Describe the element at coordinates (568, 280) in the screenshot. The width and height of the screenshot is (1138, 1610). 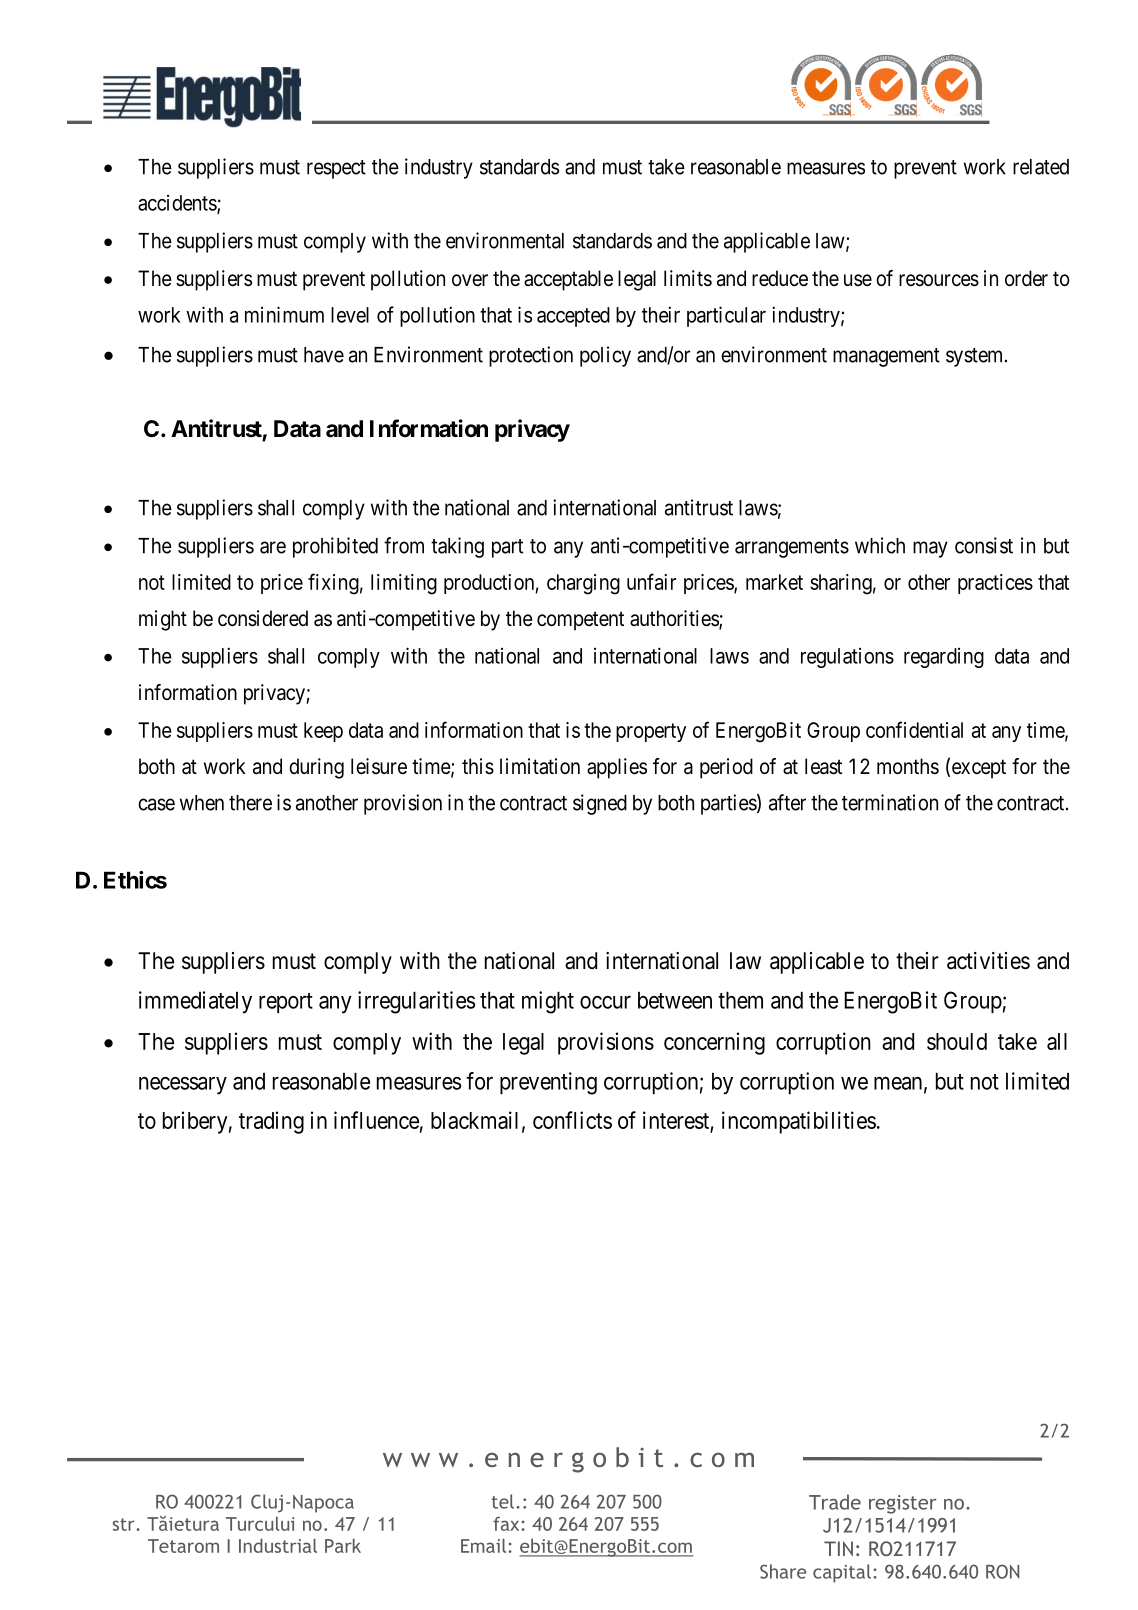
I see `acceptable` at that location.
